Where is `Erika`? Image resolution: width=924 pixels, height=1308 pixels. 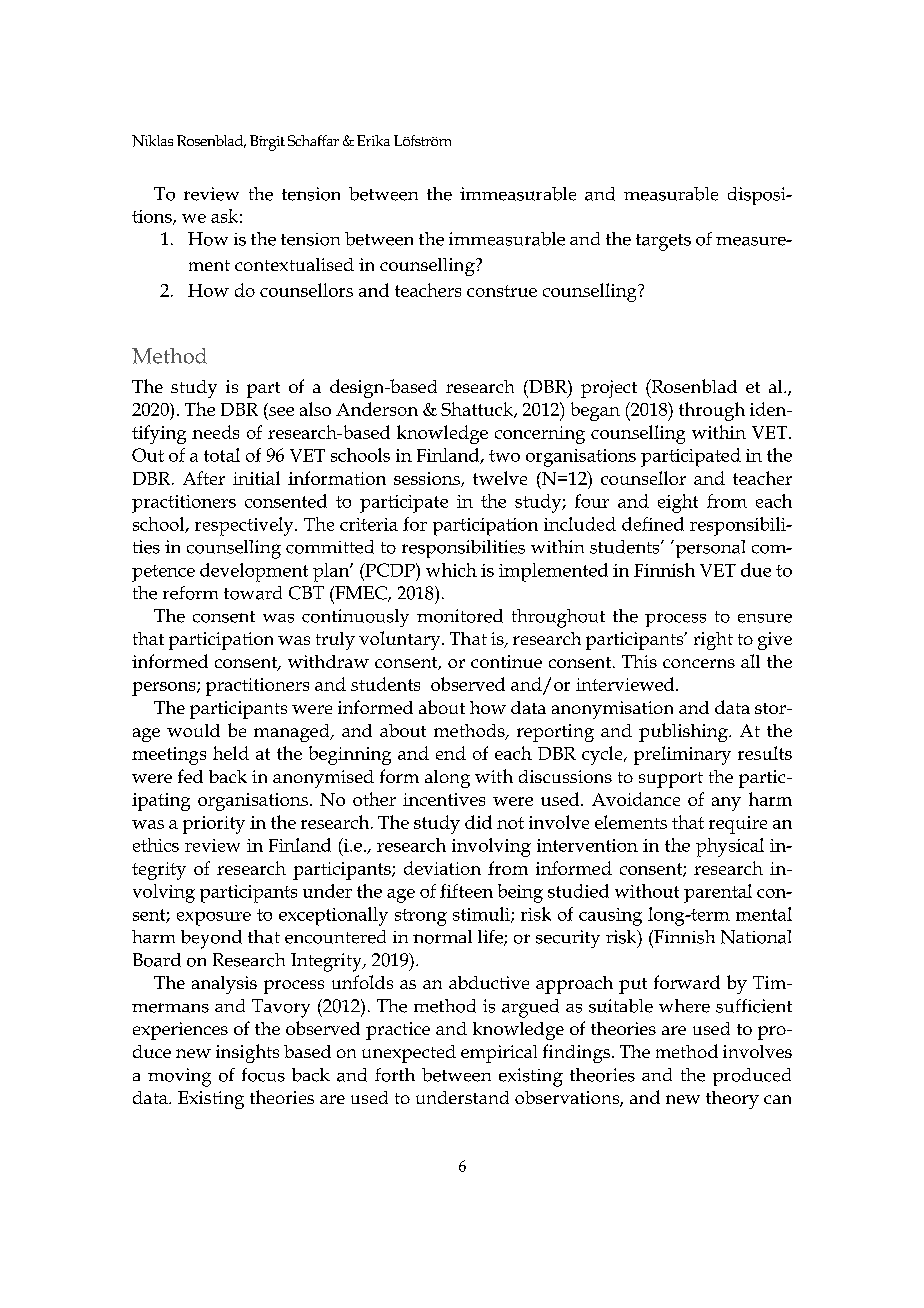
Erika is located at coordinates (373, 140).
